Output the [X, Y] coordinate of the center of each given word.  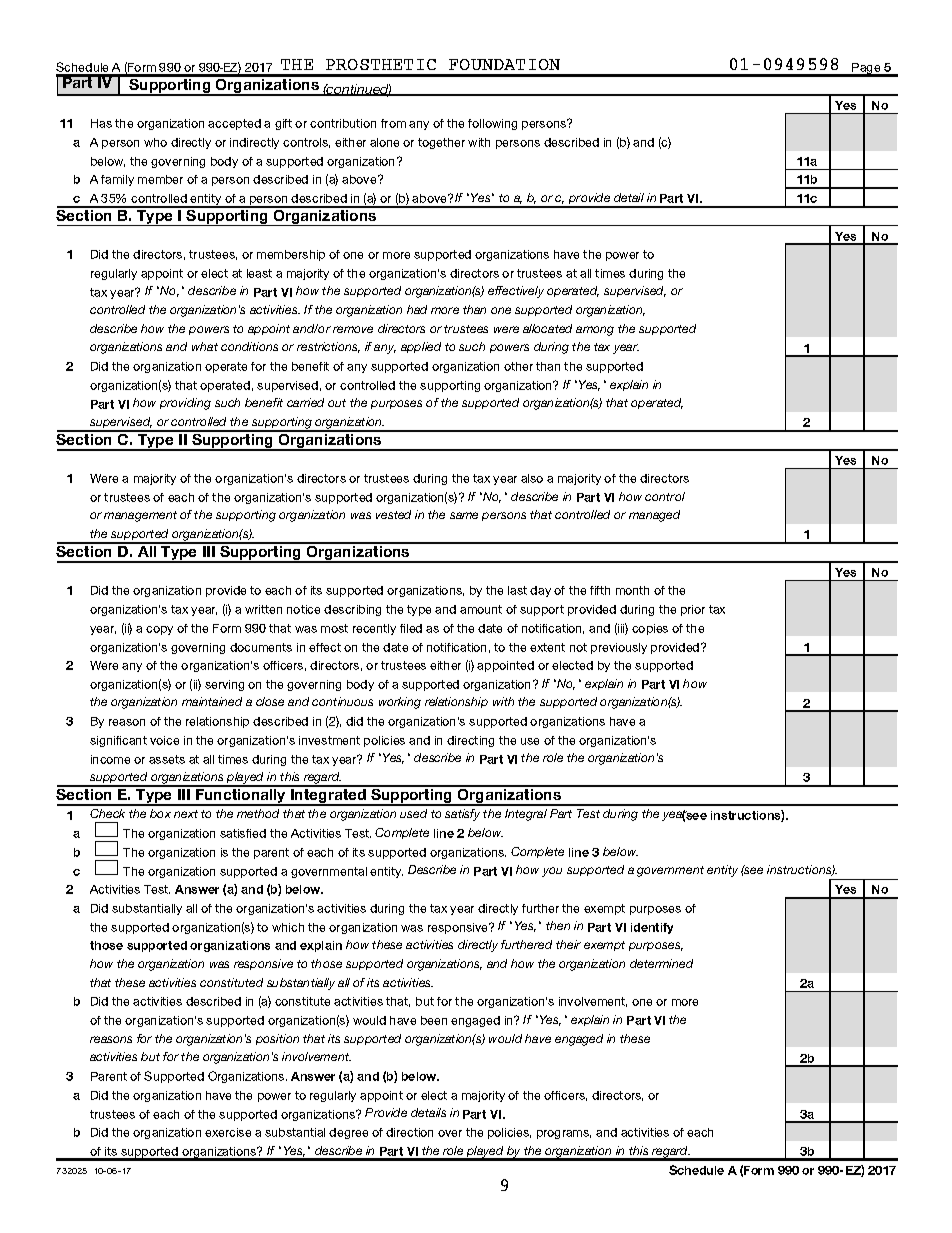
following [492, 124]
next [186, 814]
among [595, 331]
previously [619, 648]
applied [421, 347]
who [155, 142]
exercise [228, 1132]
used [413, 813]
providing [185, 404]
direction [409, 1132]
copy [159, 630]
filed [411, 628]
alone [384, 142]
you [552, 872]
